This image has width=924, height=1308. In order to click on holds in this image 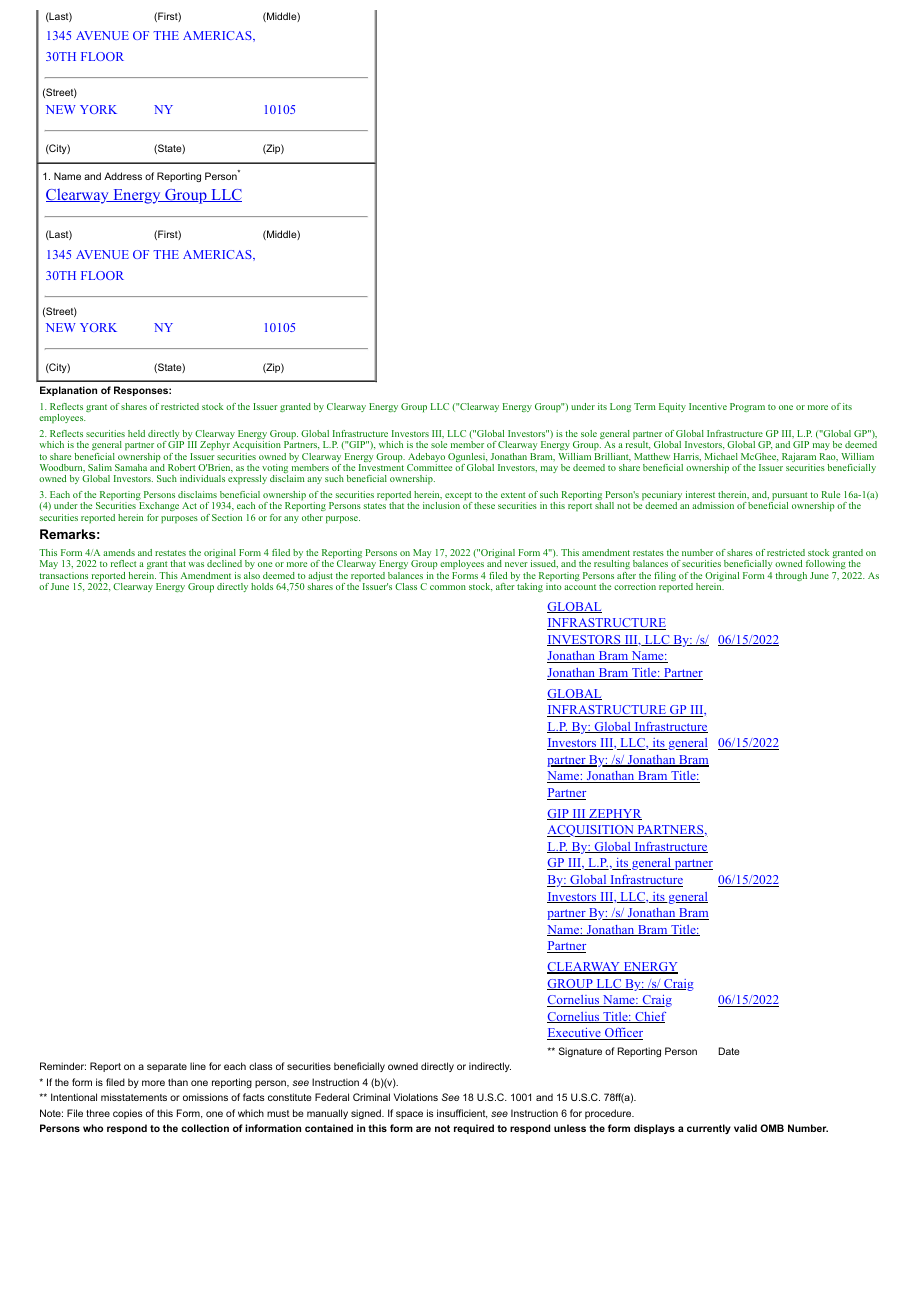, I will do `click(262, 586)`.
